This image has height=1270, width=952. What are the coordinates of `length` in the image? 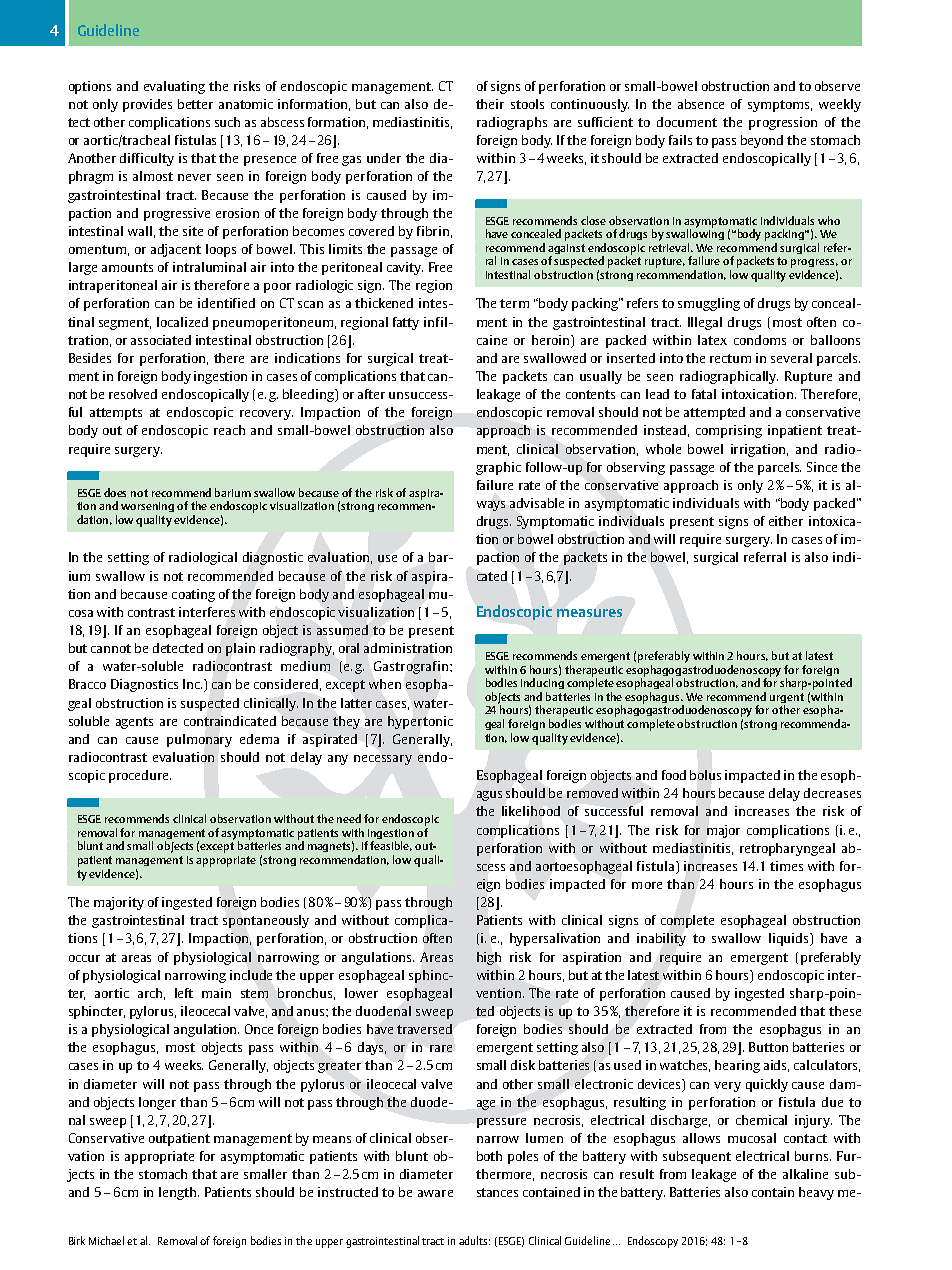 It's located at (179, 1193).
